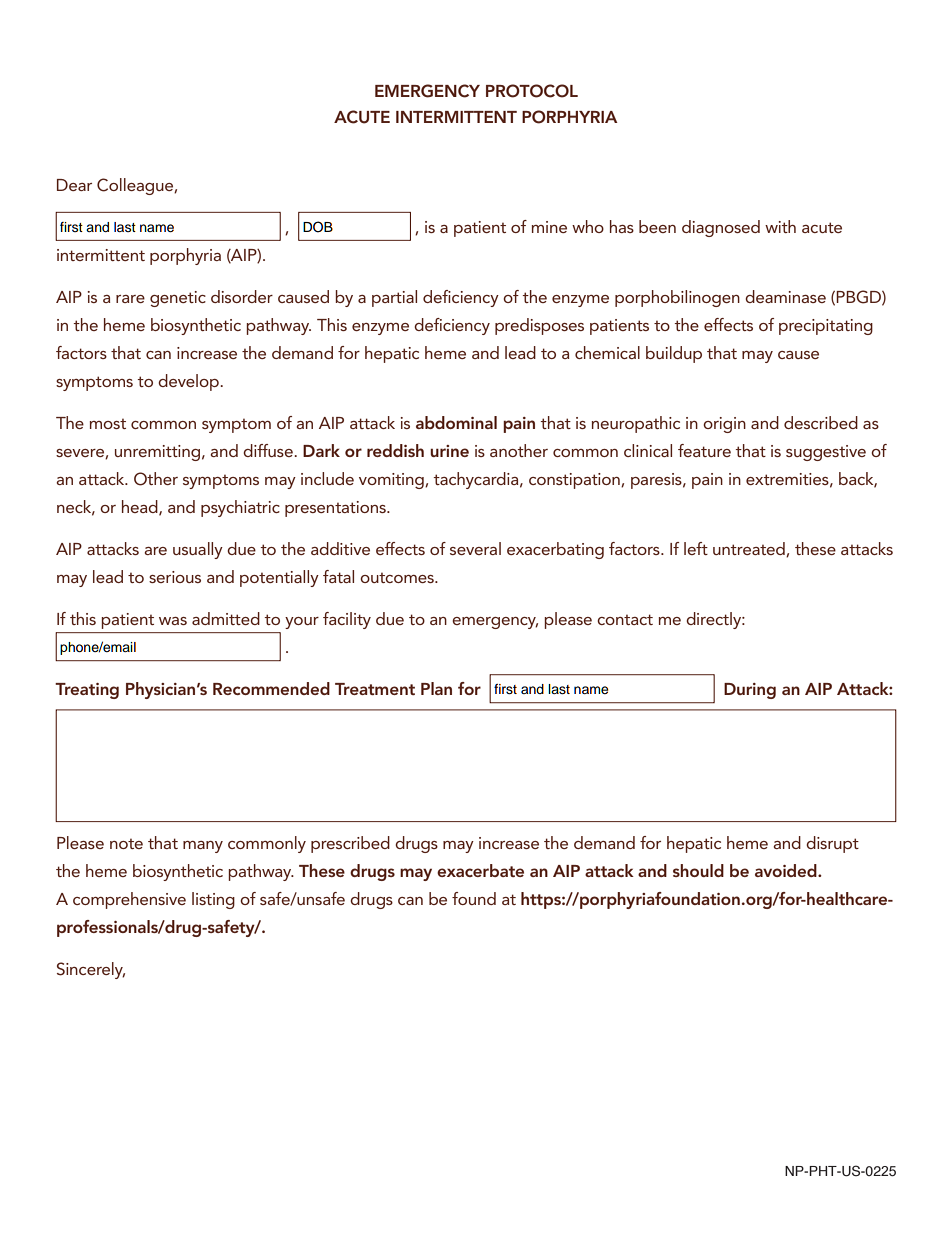 Image resolution: width=952 pixels, height=1233 pixels. Describe the element at coordinates (87, 691) in the document. I see `Treating` at that location.
